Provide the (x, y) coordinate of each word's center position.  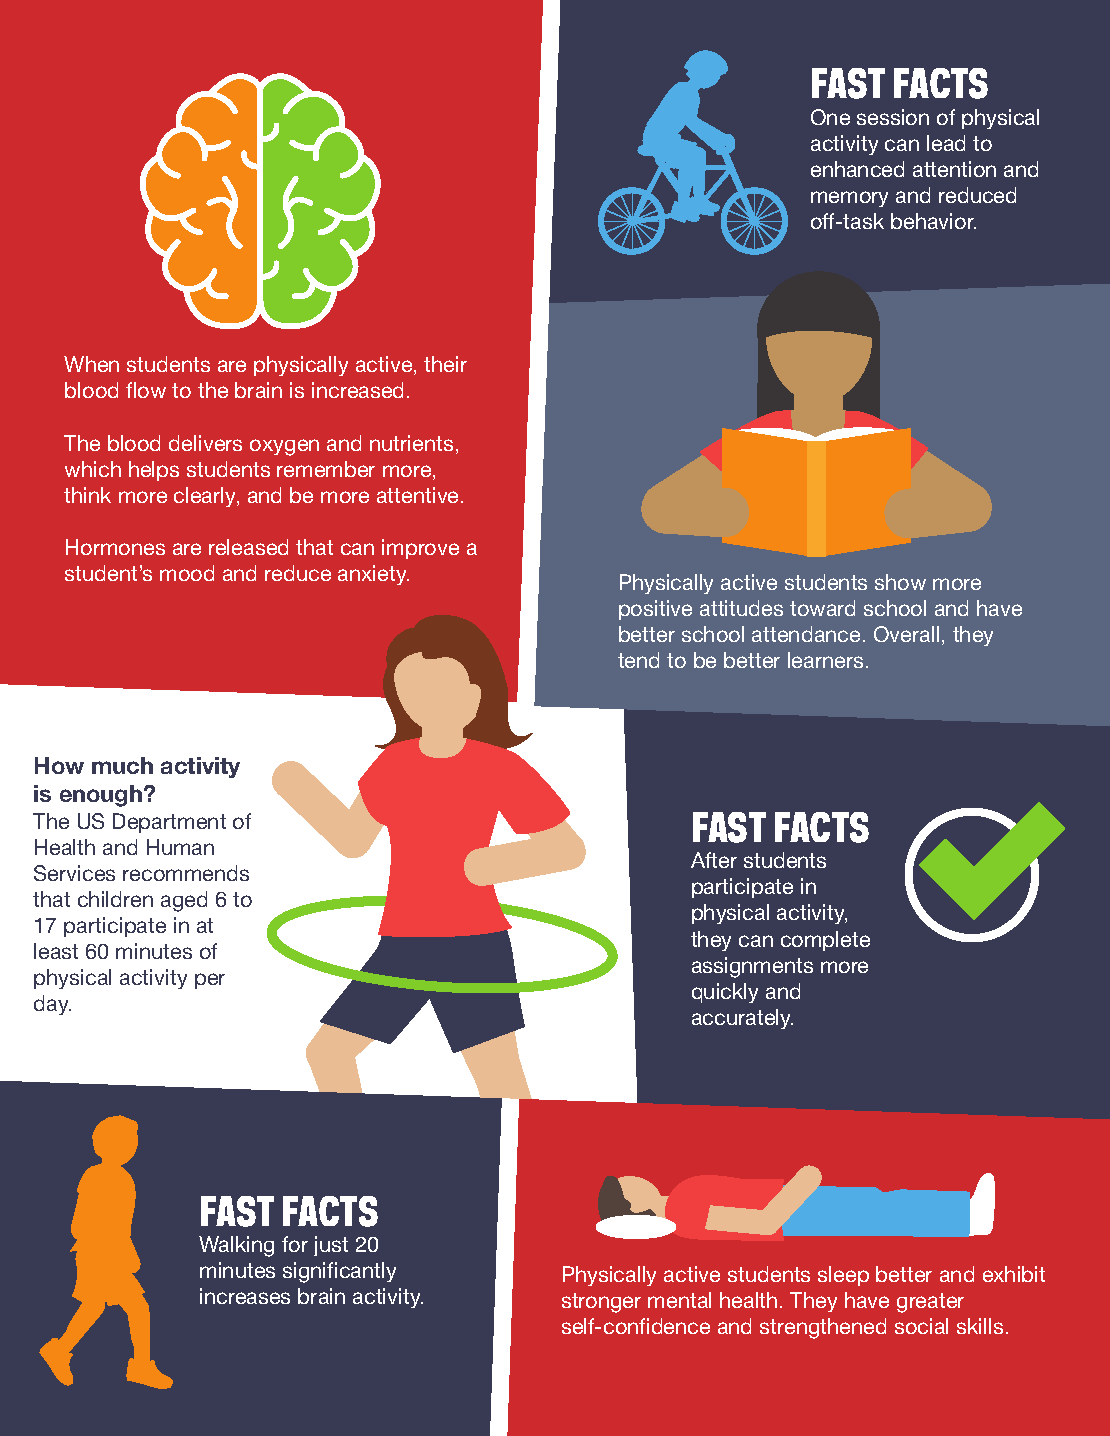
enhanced (857, 169)
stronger (601, 1303)
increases (245, 1296)
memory (849, 199)
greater (930, 1303)
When (91, 364)
